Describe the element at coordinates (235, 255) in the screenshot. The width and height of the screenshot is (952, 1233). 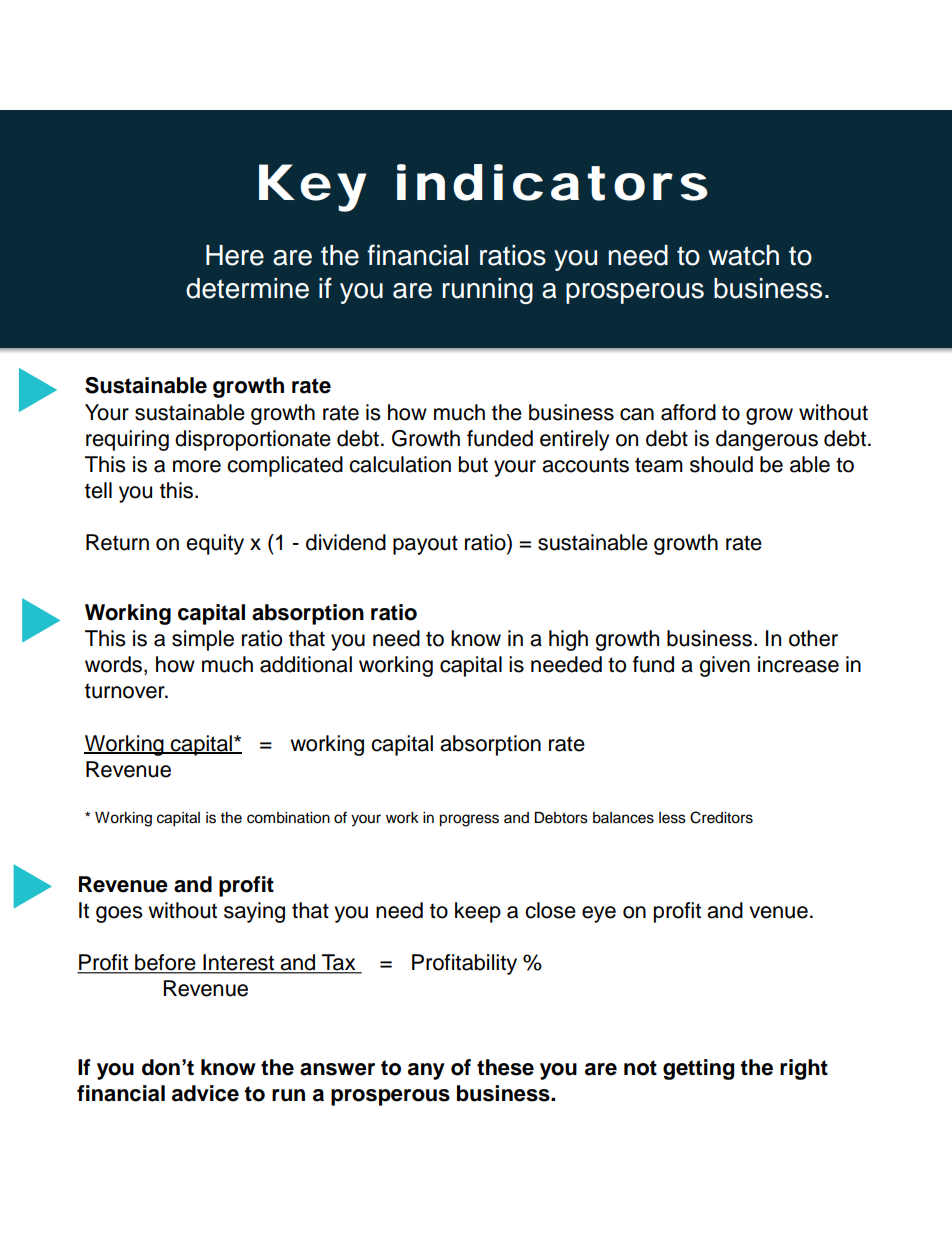
I see `Here` at that location.
